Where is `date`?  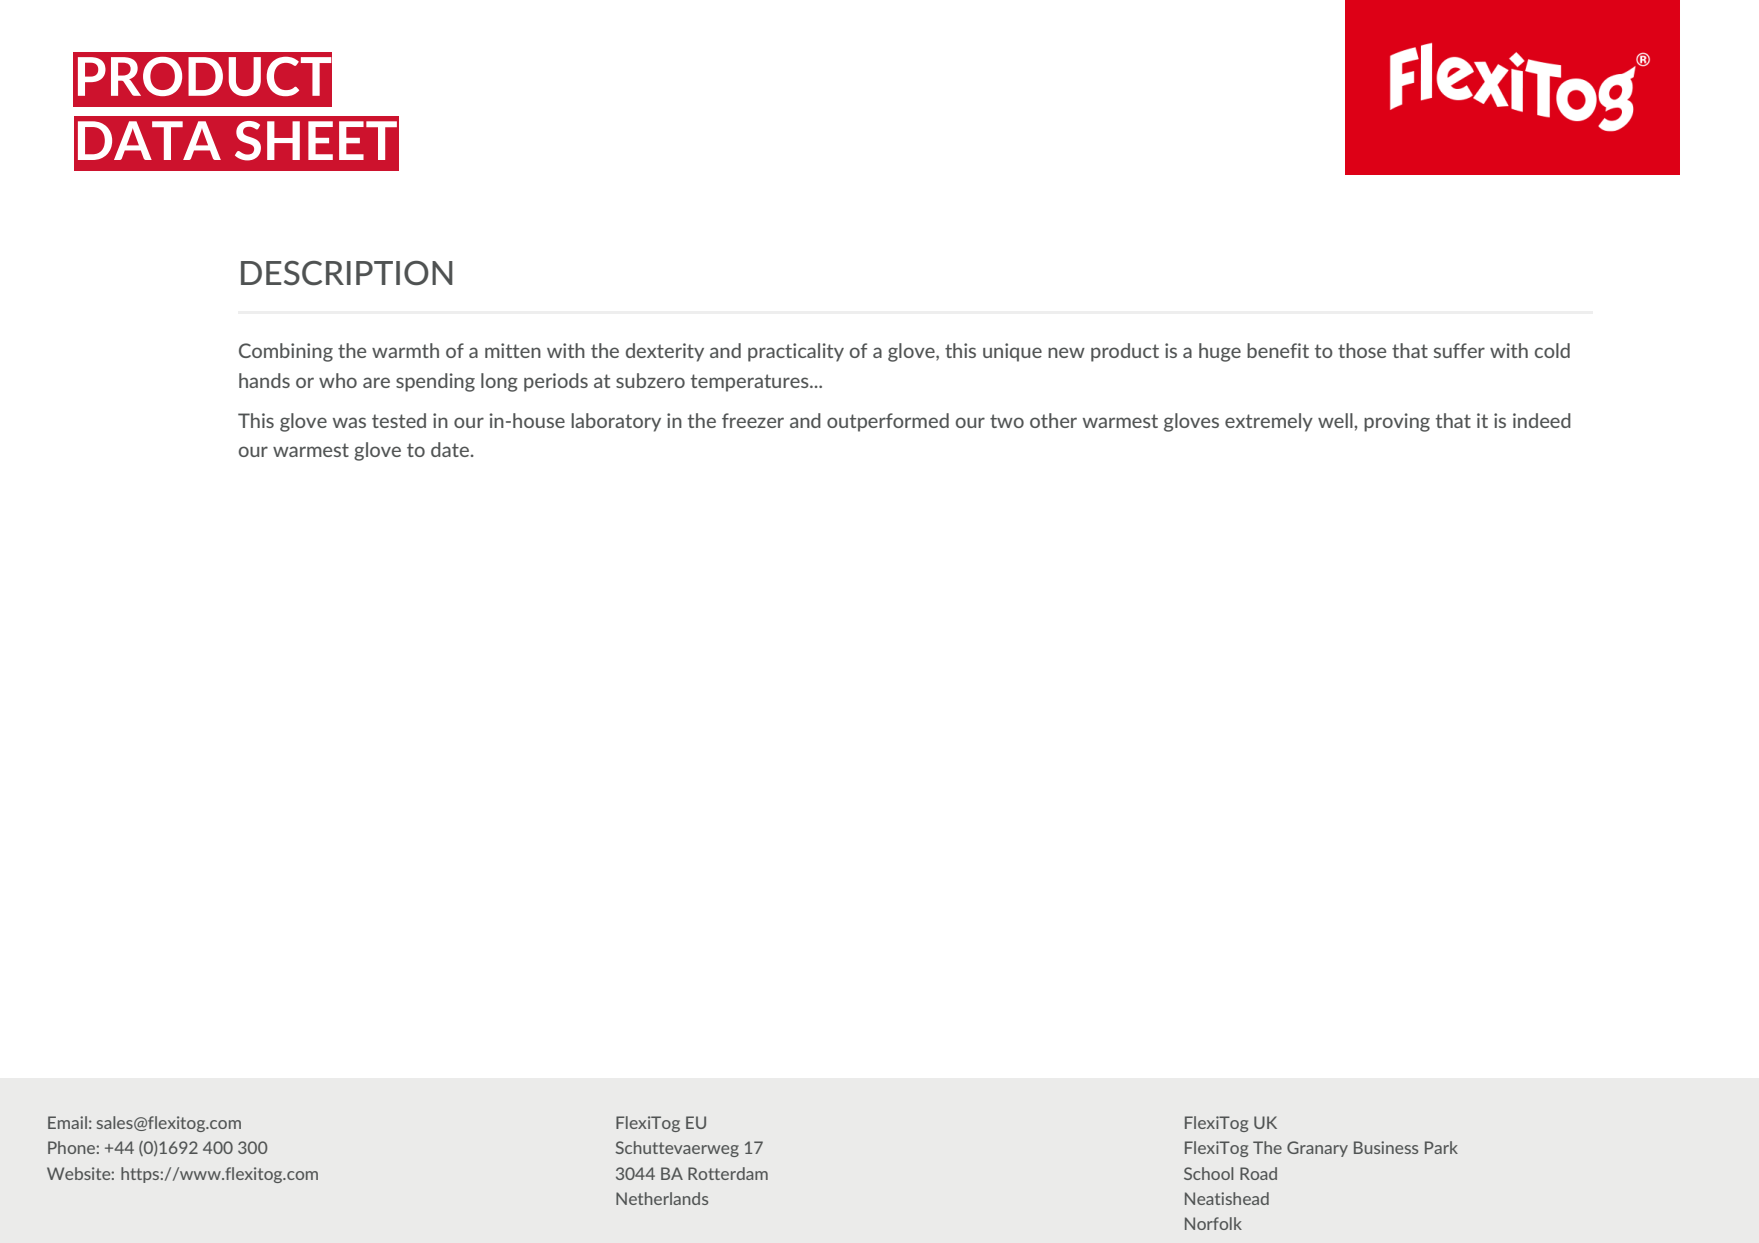
date is located at coordinates (450, 449).
